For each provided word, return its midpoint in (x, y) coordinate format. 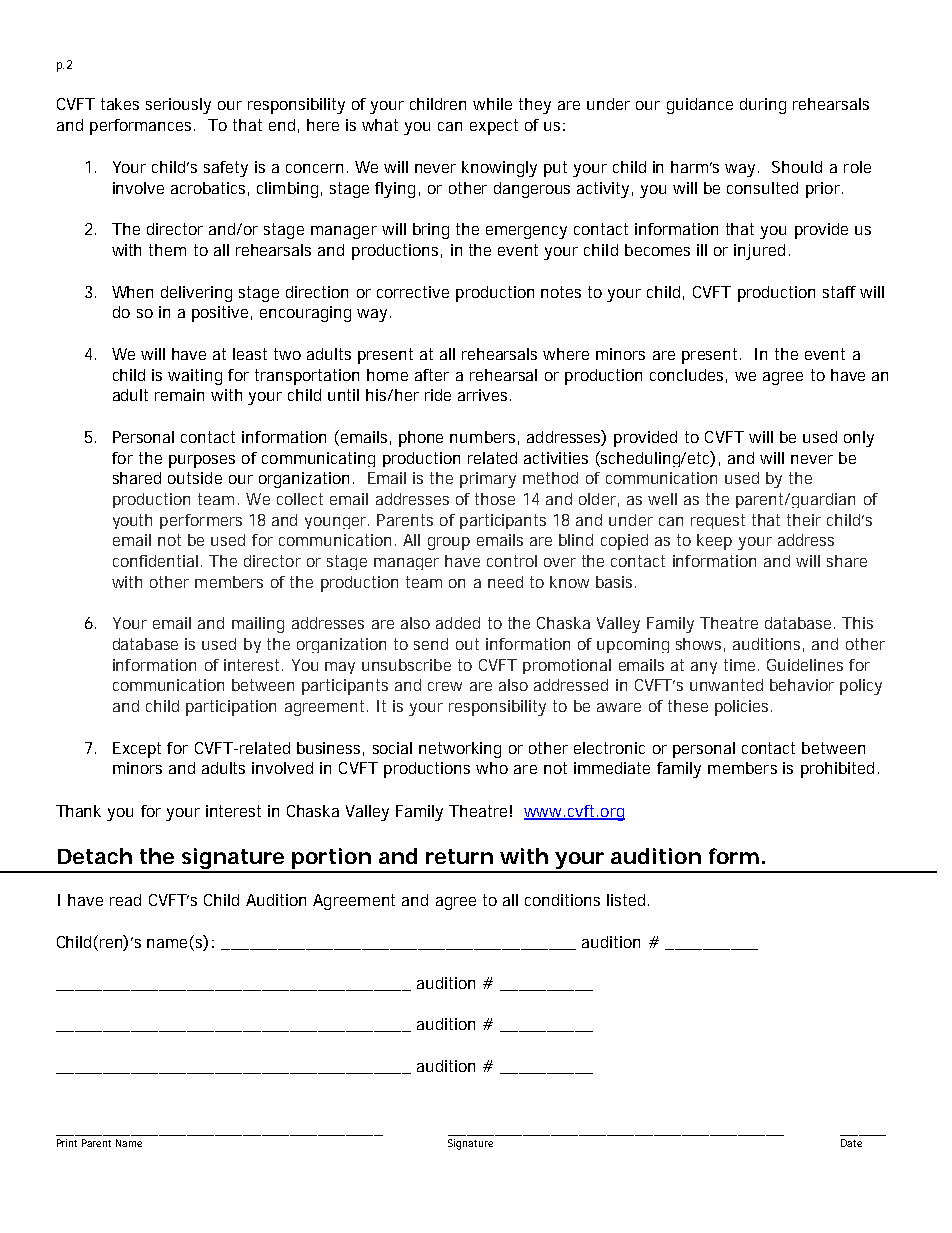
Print (67, 1143)
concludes (688, 376)
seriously (178, 106)
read (125, 900)
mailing (258, 625)
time (741, 665)
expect (494, 127)
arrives (484, 395)
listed (628, 900)
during (763, 106)
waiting (195, 377)
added (458, 623)
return (459, 856)
